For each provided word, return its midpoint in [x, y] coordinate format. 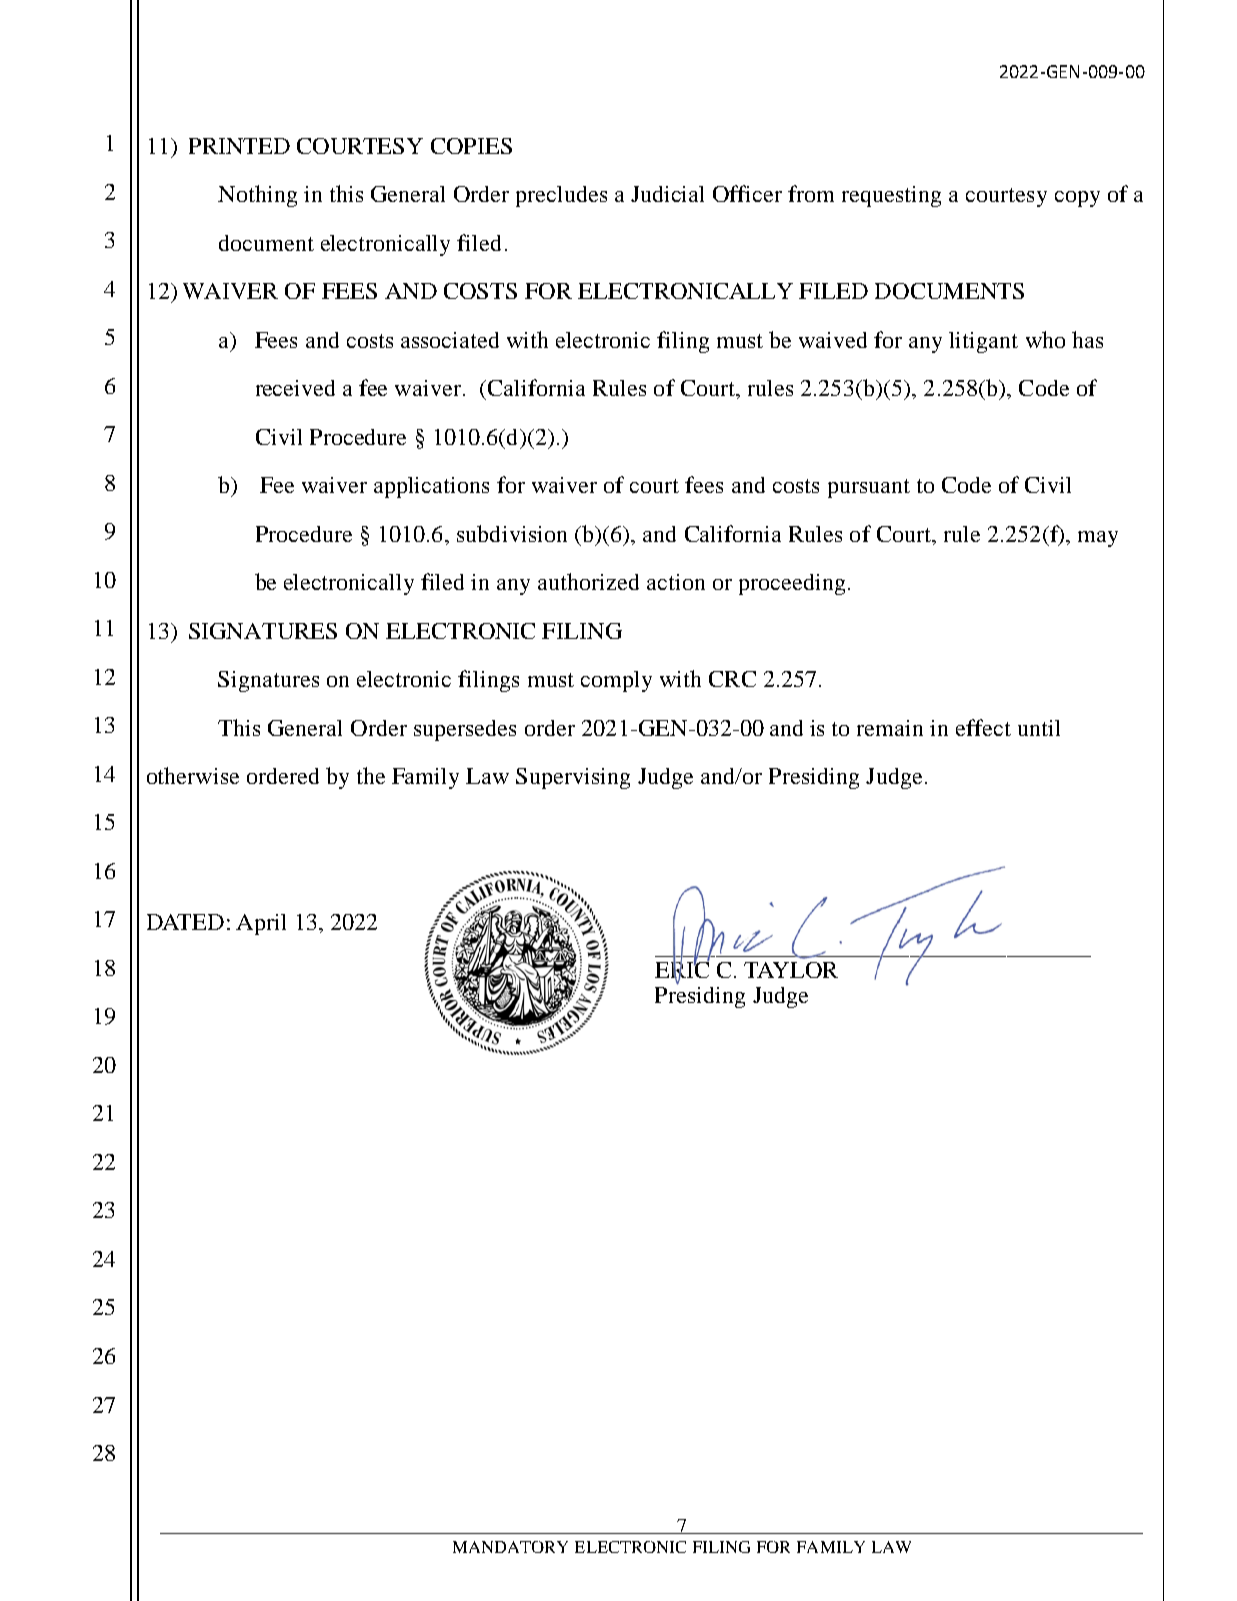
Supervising [573, 778]
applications [431, 487]
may [1098, 539]
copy [1077, 199]
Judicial [667, 194]
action [676, 582]
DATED [185, 922]
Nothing [257, 196]
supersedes [465, 730]
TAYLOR [791, 970]
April [261, 924]
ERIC [682, 970]
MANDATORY [510, 1547]
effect [983, 727]
